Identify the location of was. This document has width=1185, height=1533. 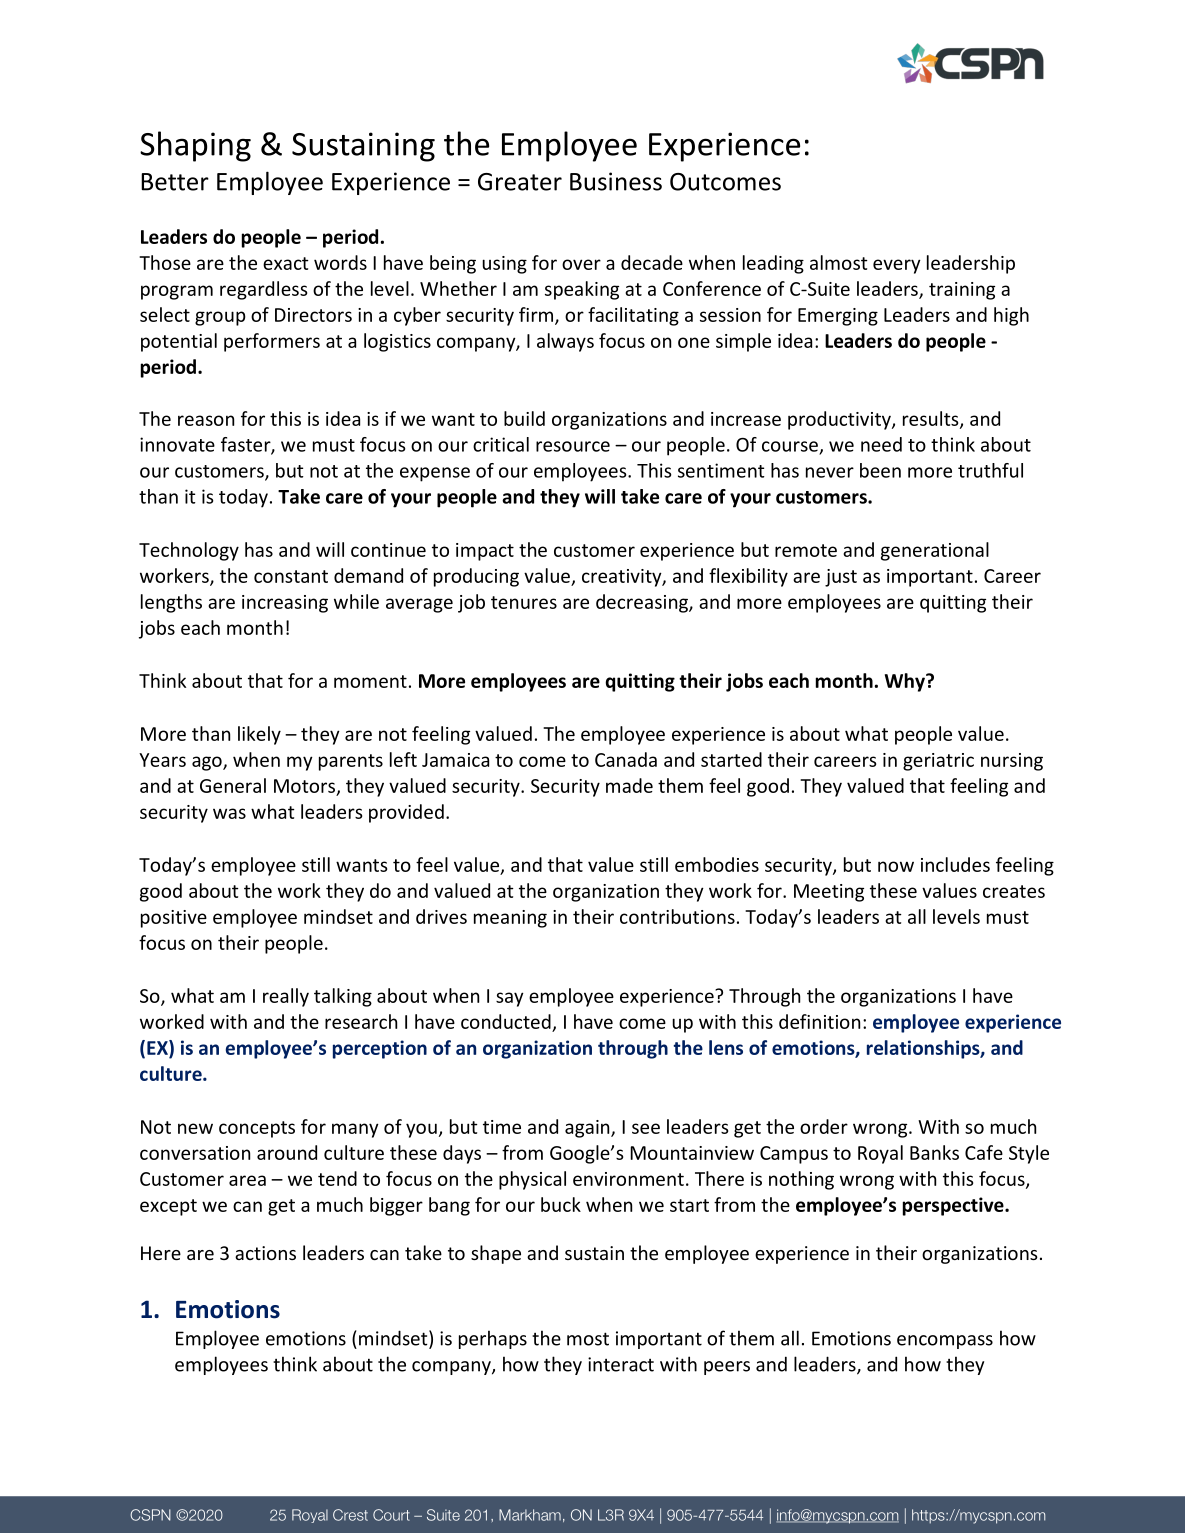
(229, 813).
